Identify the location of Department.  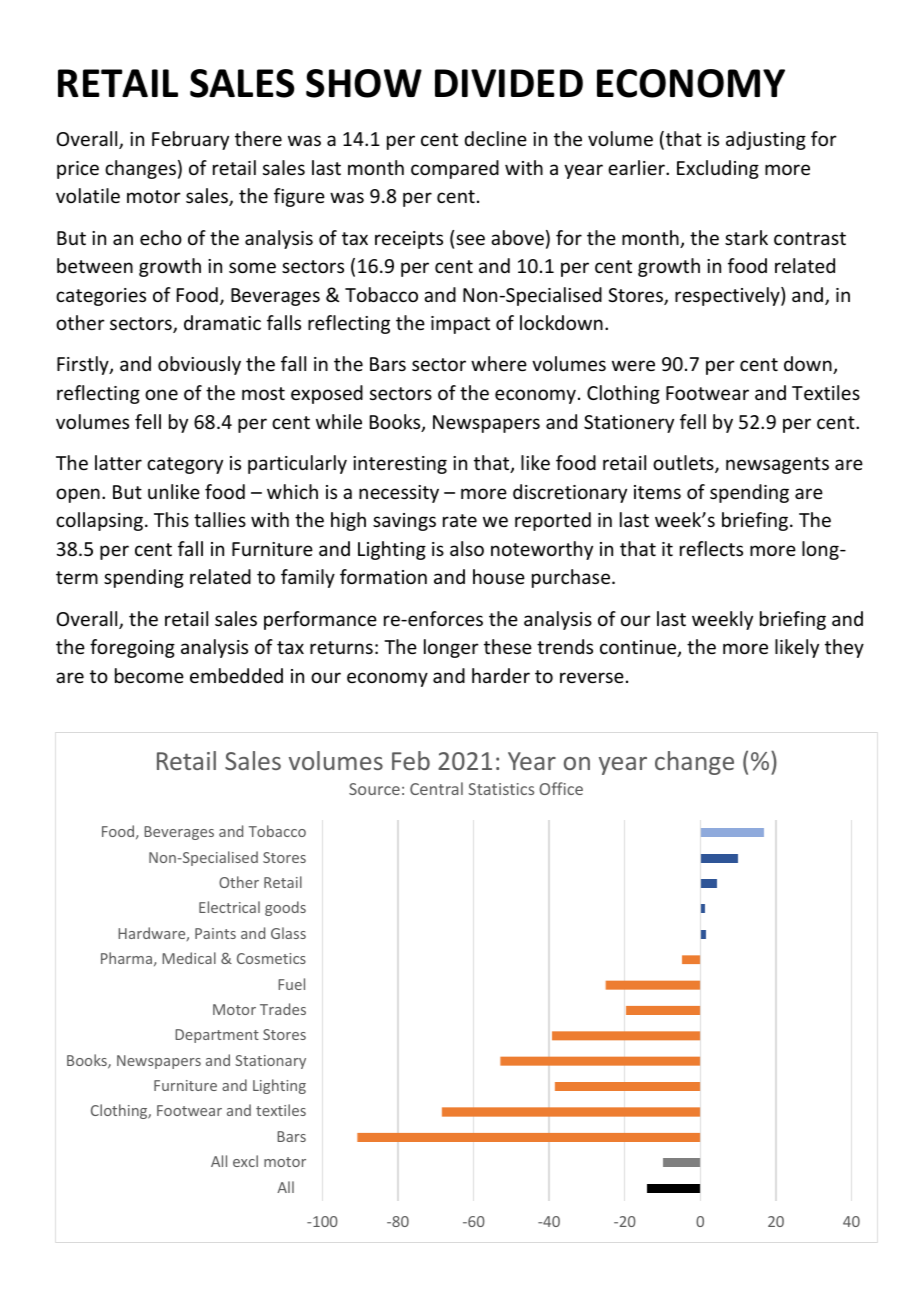
(217, 1036).
